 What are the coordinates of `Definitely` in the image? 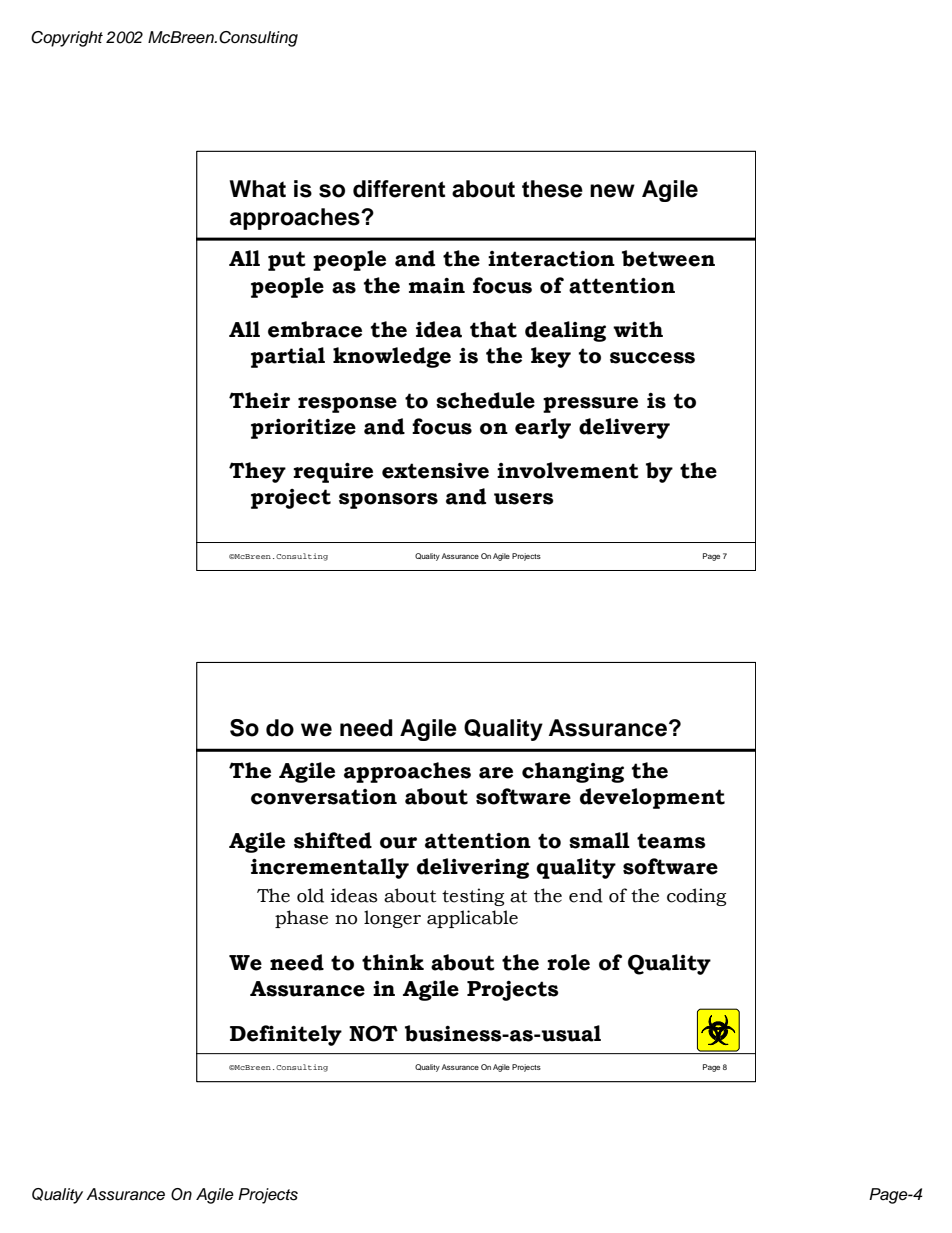 It's located at (286, 1035).
